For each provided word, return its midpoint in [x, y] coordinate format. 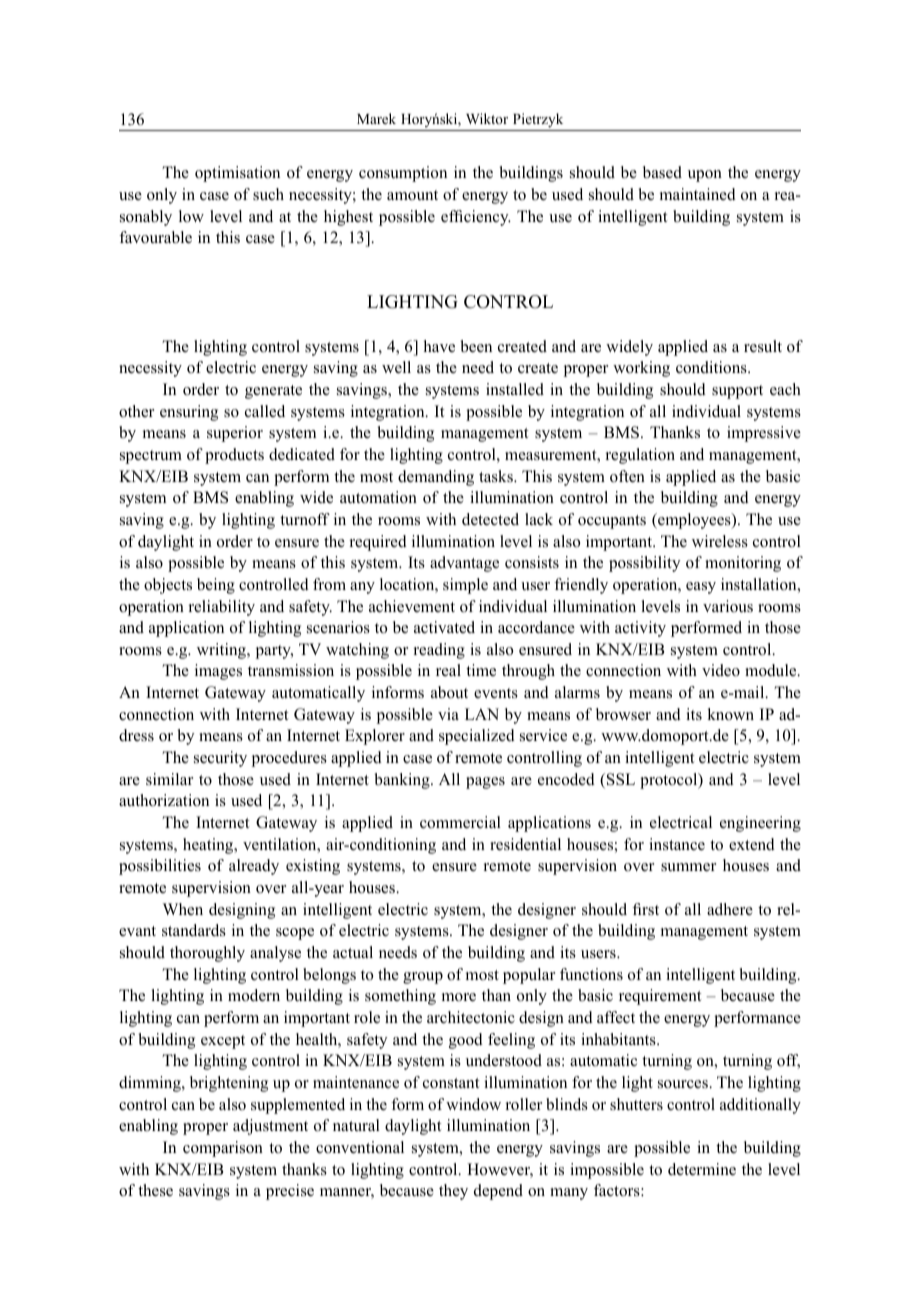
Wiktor [487, 118]
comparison [223, 1149]
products [234, 456]
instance [677, 844]
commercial [460, 822]
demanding [436, 478]
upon [705, 176]
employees [694, 521]
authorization [164, 800]
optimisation [237, 174]
